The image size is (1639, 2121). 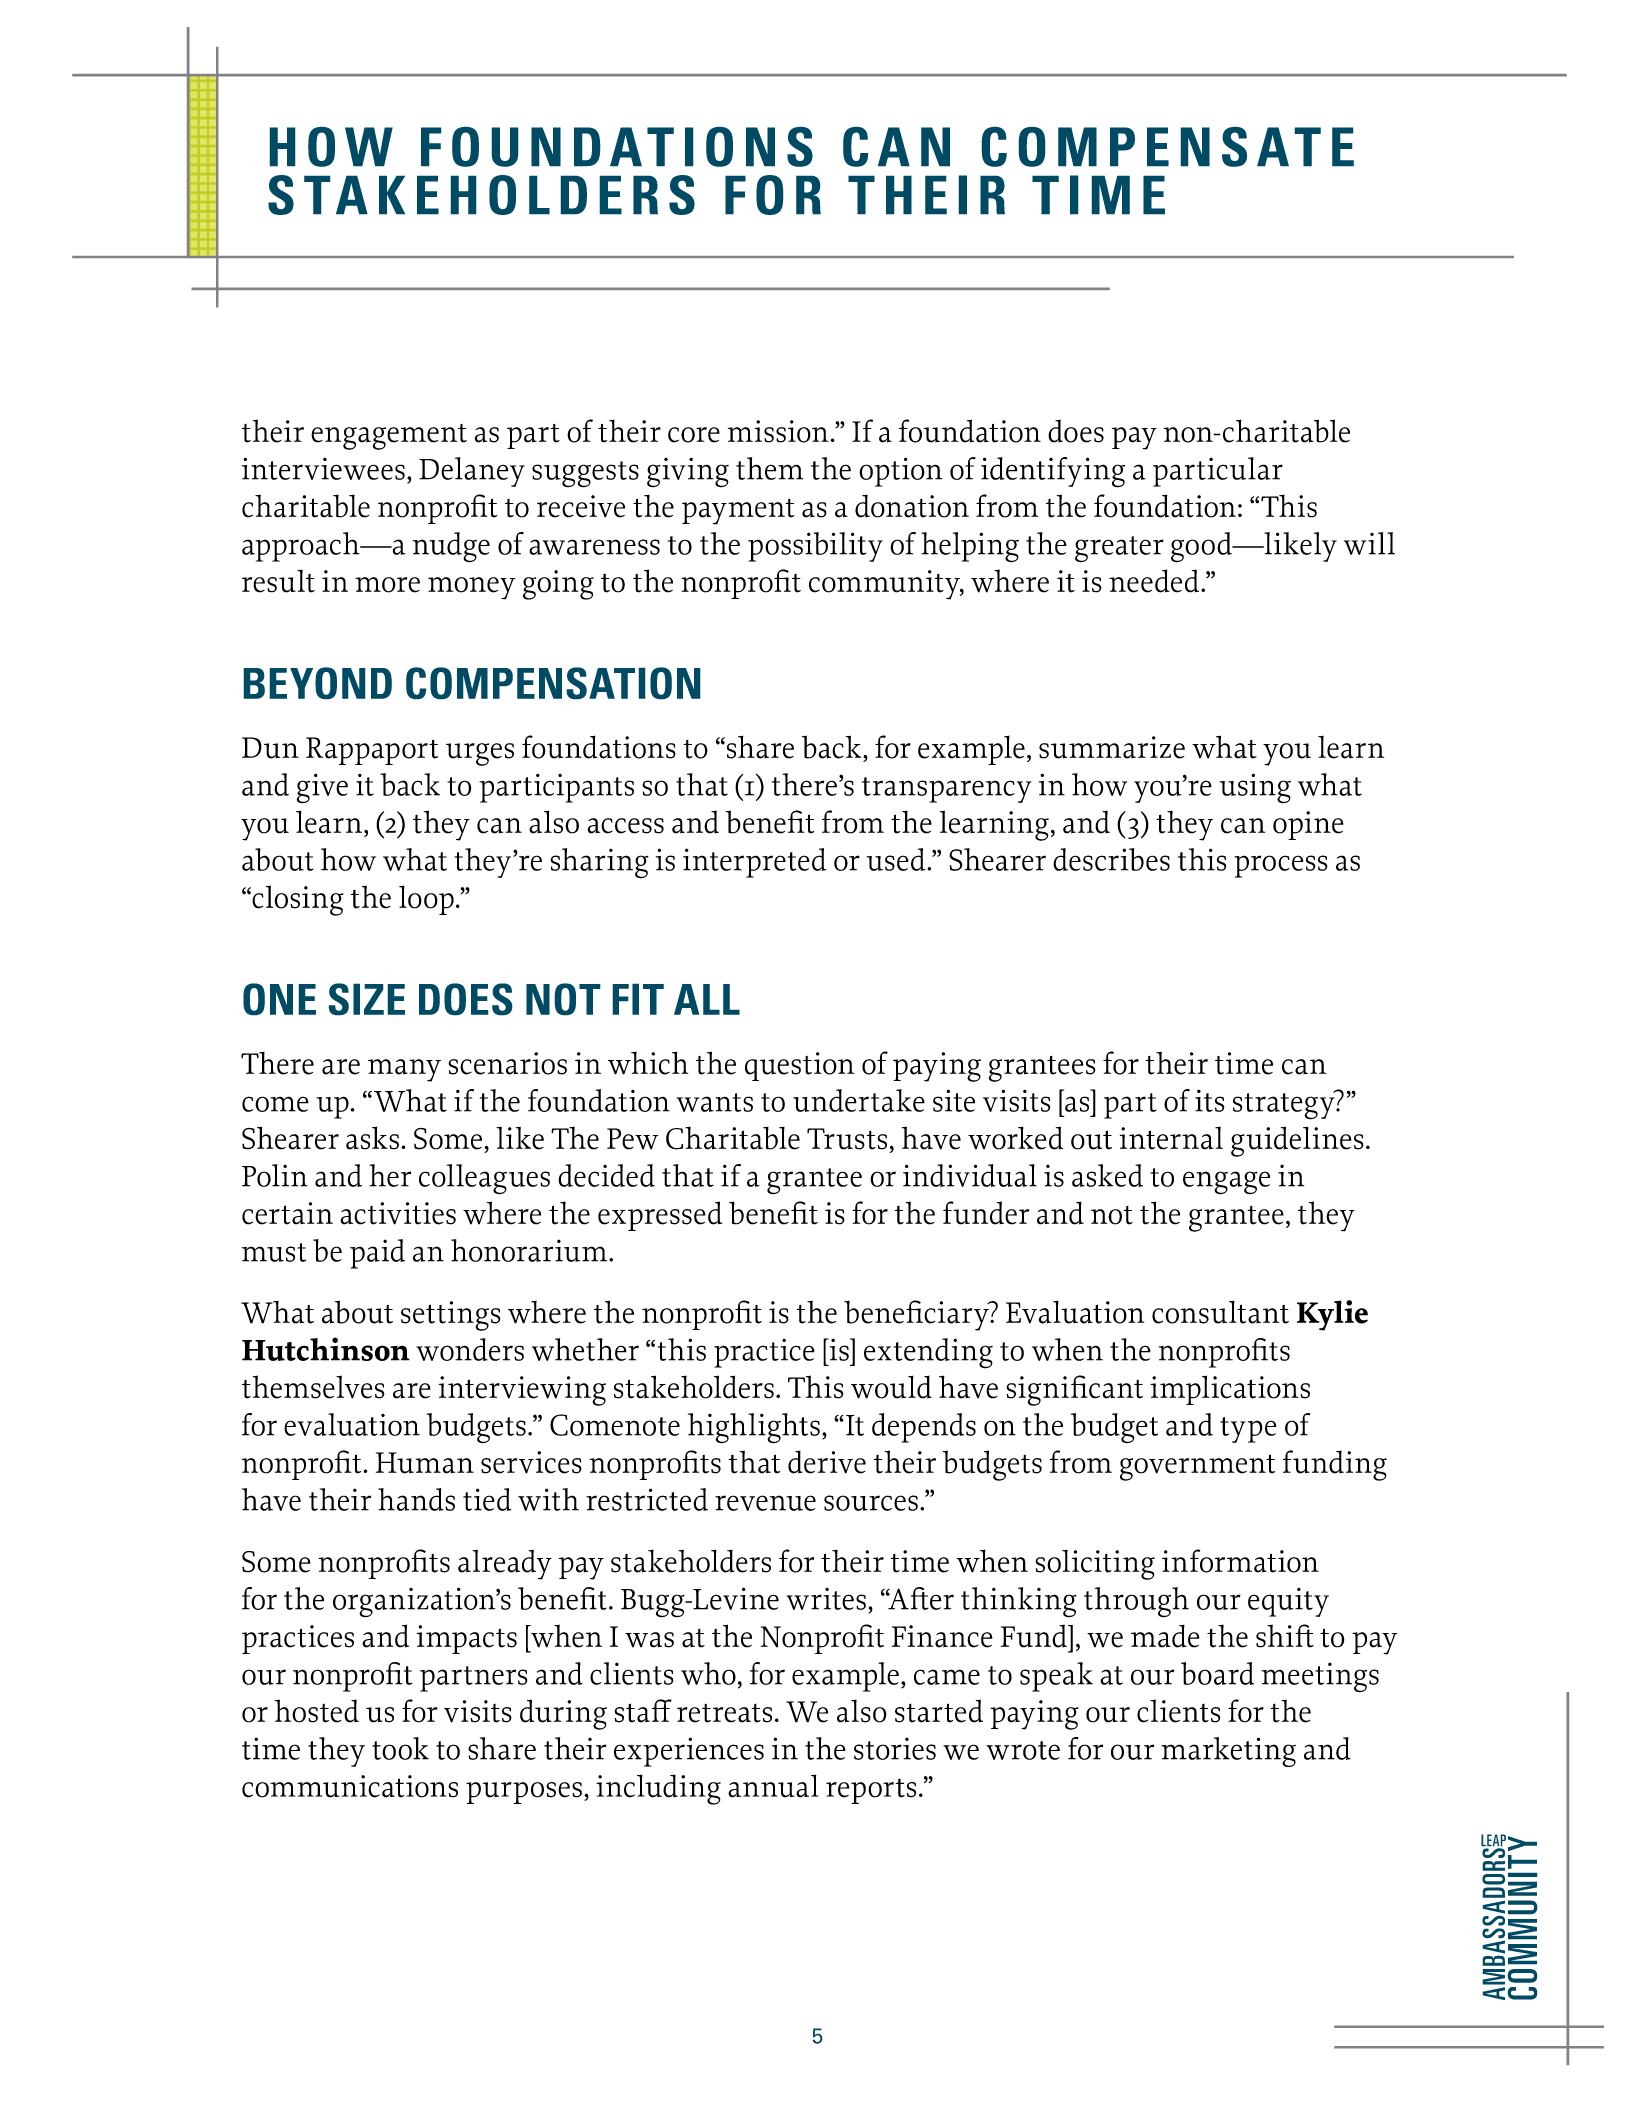 I want to click on beneficiary, so click(x=917, y=1315).
